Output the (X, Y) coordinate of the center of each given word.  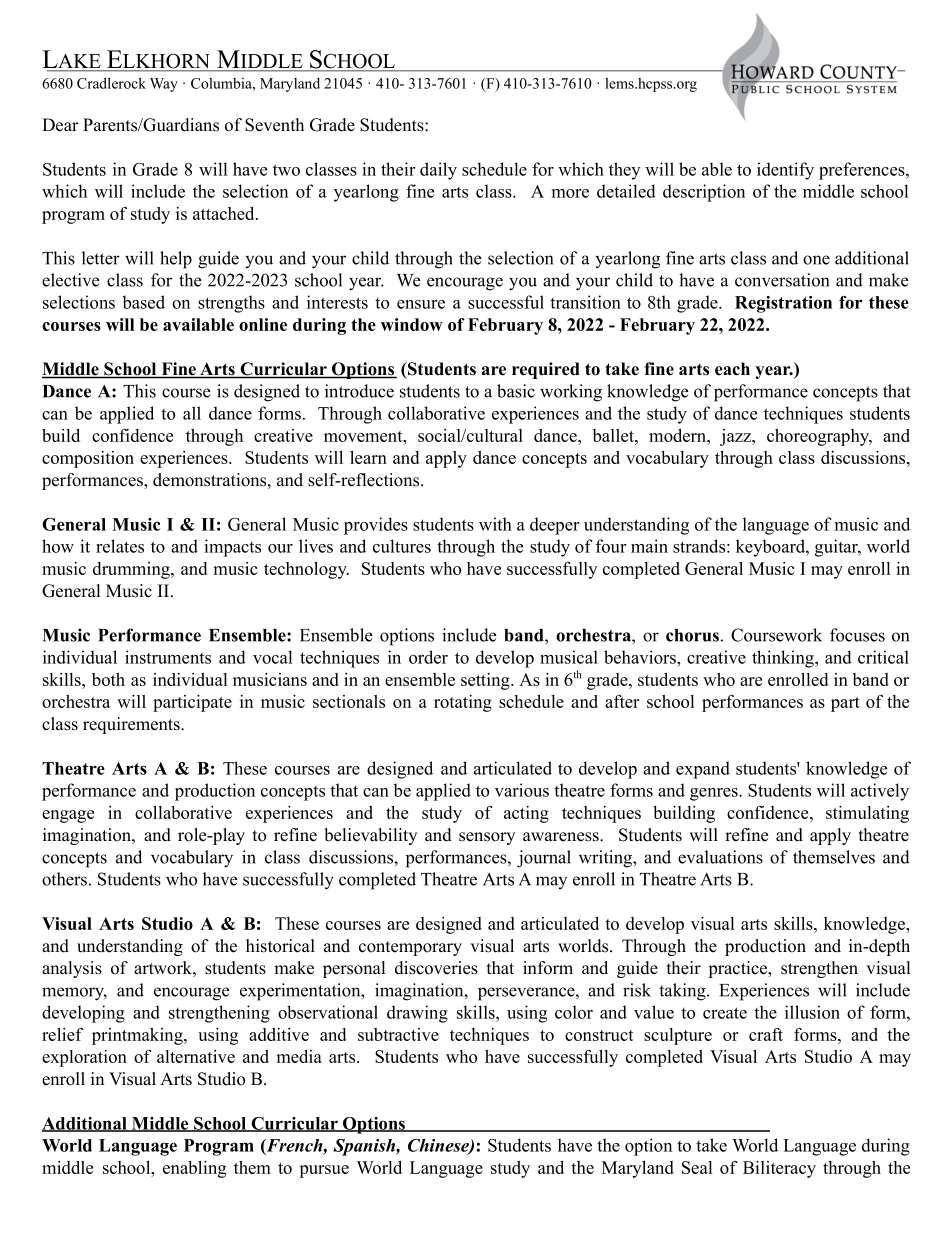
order (428, 657)
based (144, 302)
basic (516, 391)
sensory (487, 838)
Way (164, 85)
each (732, 369)
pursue (324, 1171)
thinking (784, 659)
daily (438, 171)
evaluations (720, 857)
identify (785, 171)
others (64, 879)
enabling (194, 1169)
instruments (168, 657)
